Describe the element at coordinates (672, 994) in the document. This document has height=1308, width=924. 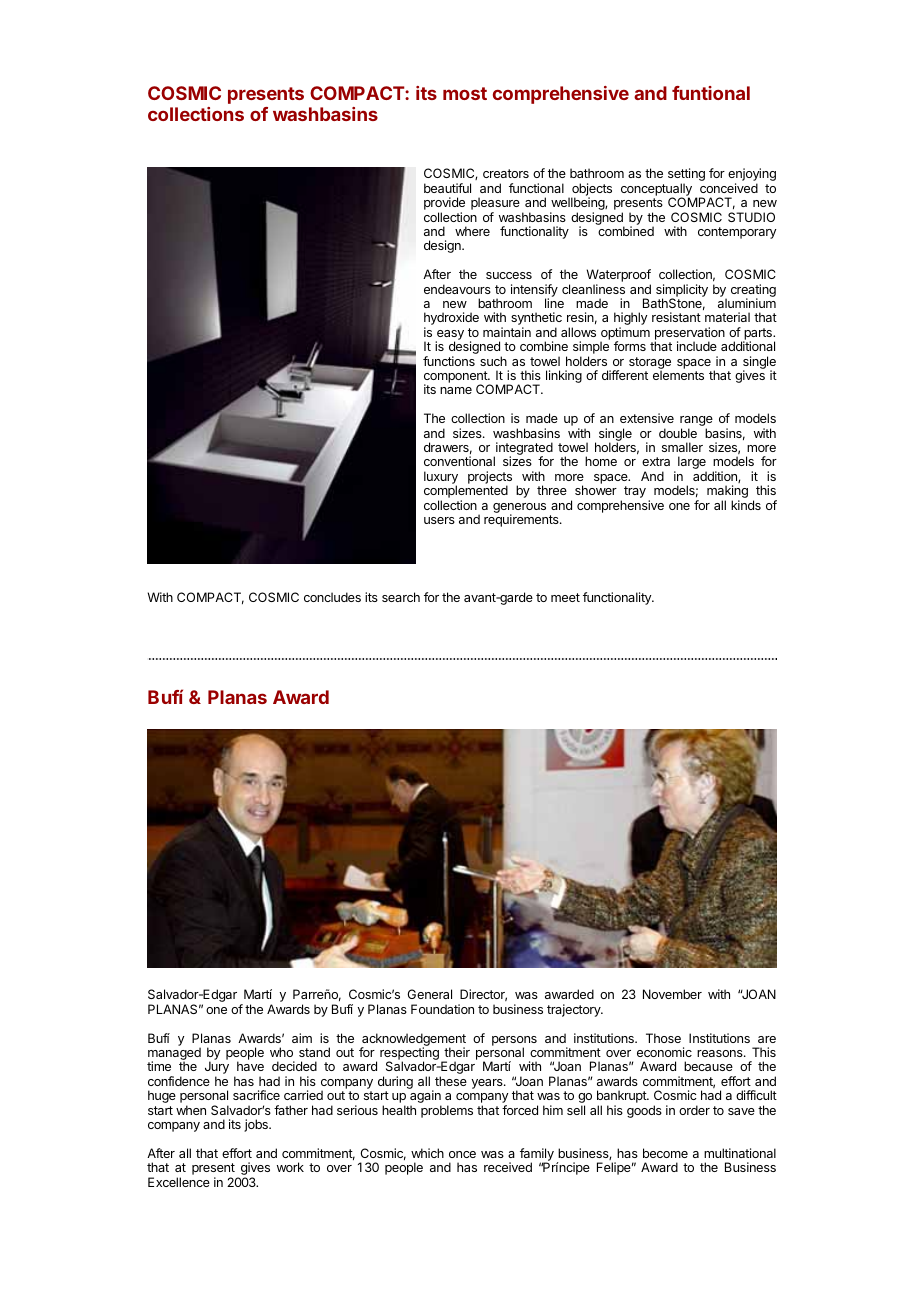
I see `November` at that location.
